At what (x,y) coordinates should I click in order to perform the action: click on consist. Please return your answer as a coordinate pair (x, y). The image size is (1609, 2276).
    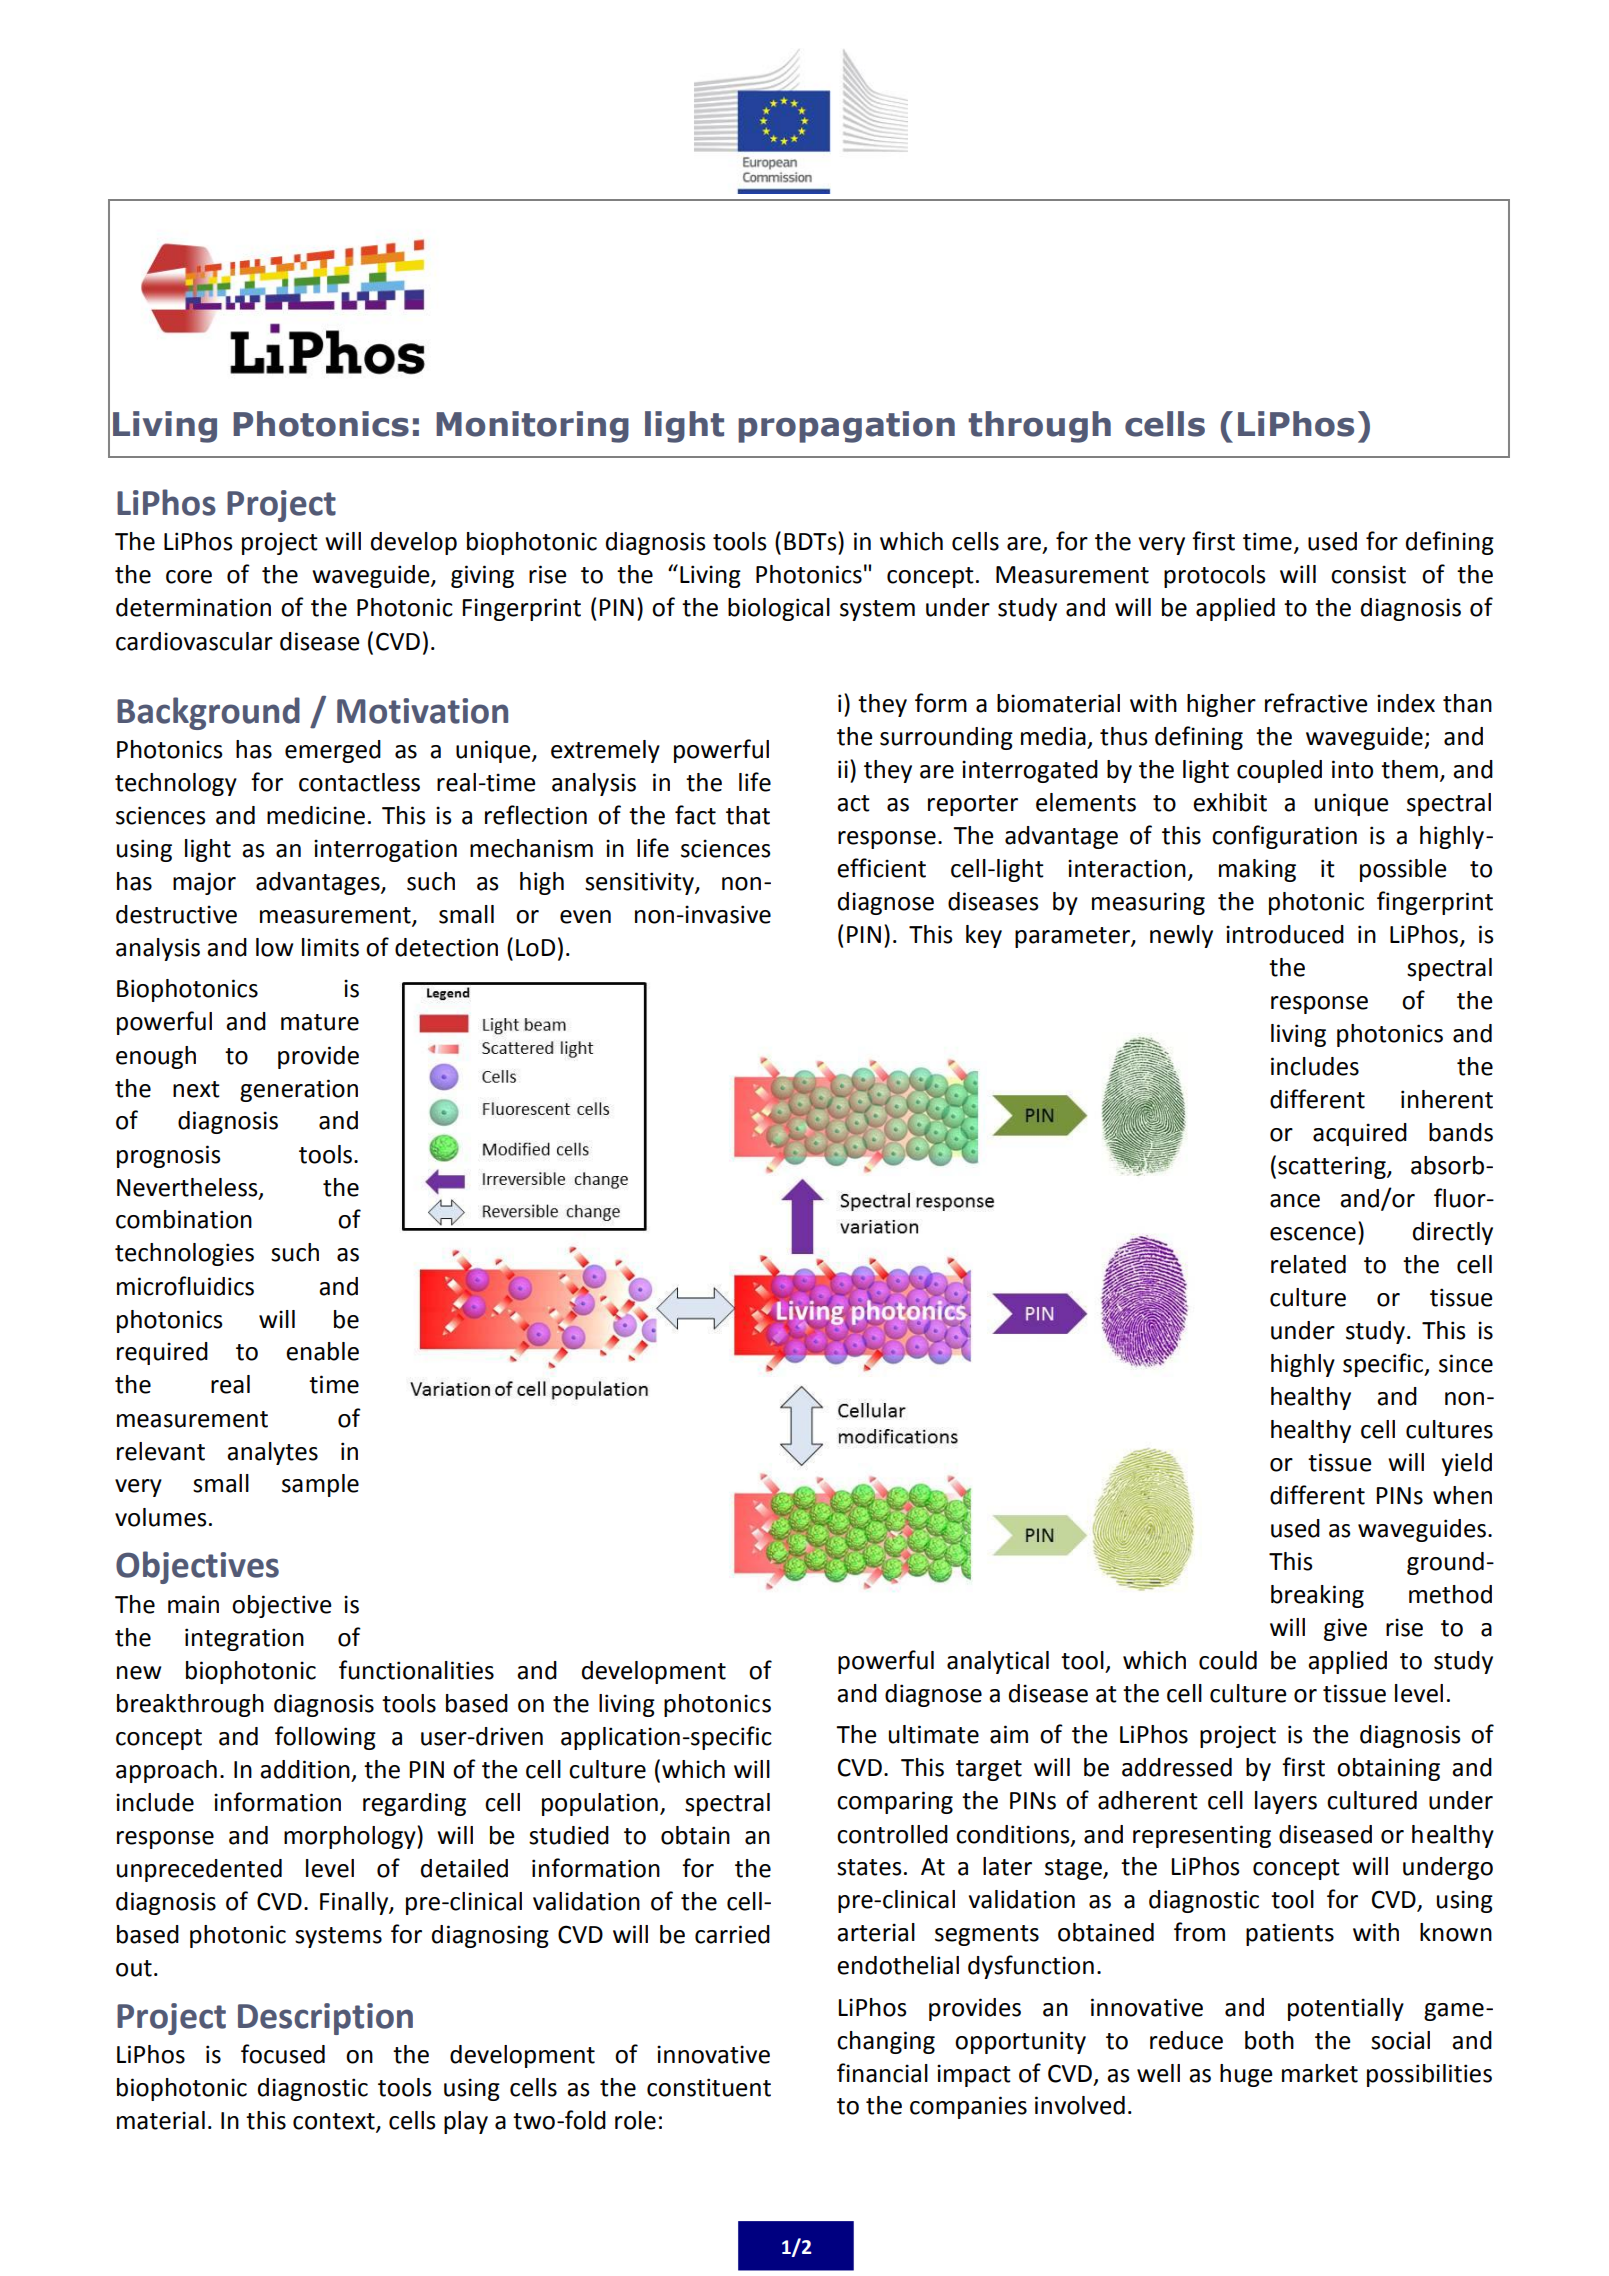
    Looking at the image, I should click on (1368, 574).
